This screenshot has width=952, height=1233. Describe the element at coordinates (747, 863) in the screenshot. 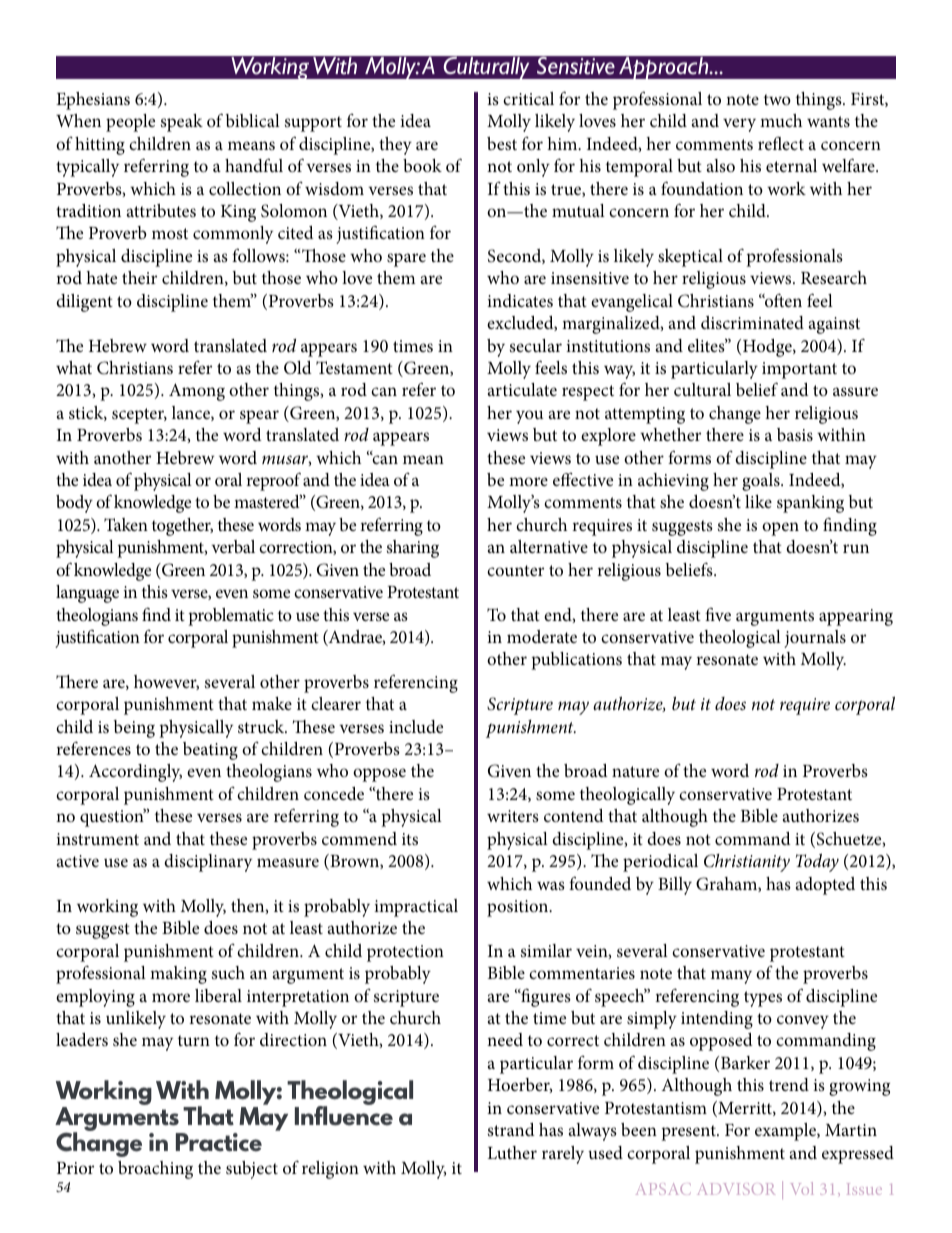

I see `Christianity` at that location.
